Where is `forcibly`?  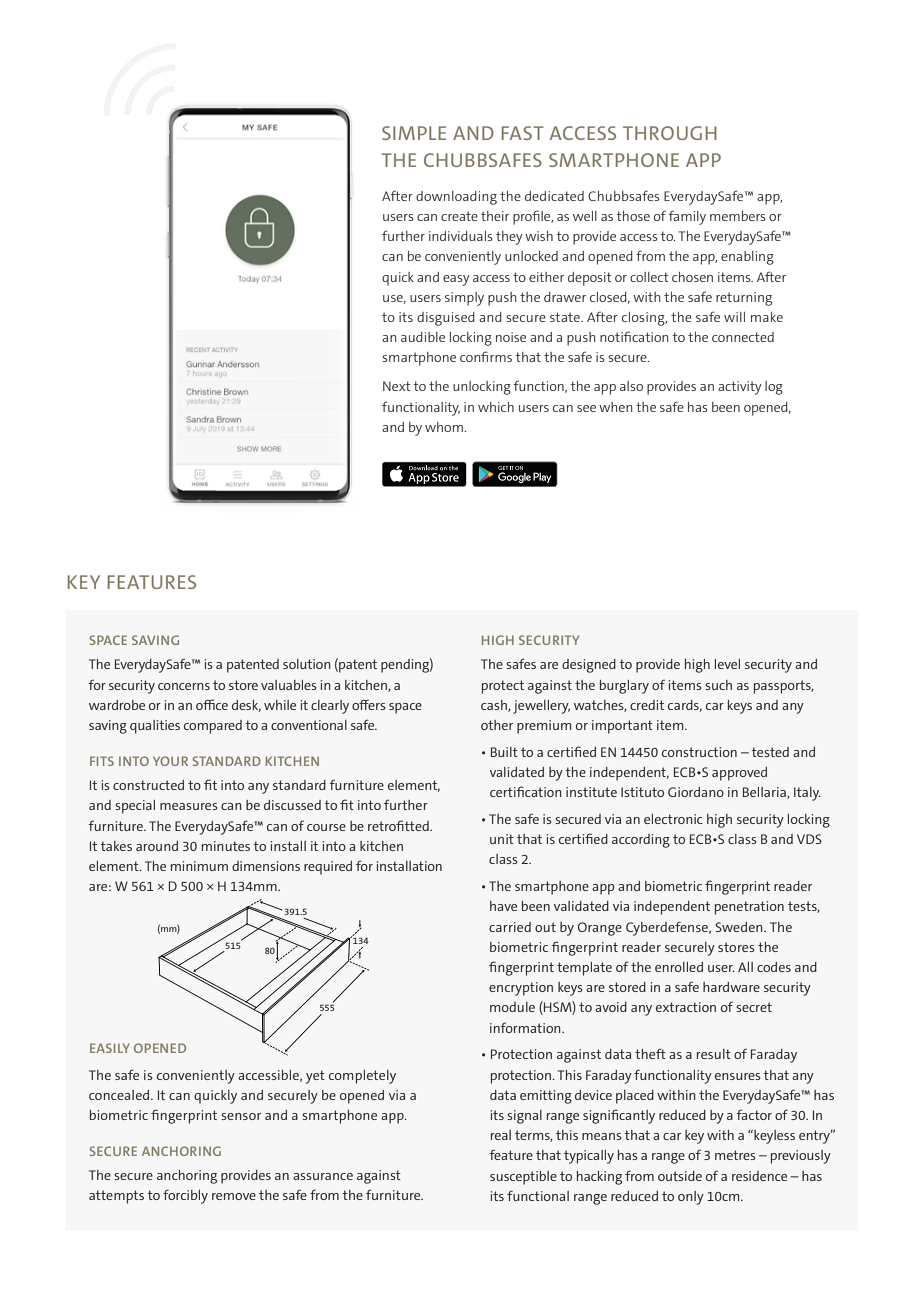 forcibly is located at coordinates (185, 1196).
